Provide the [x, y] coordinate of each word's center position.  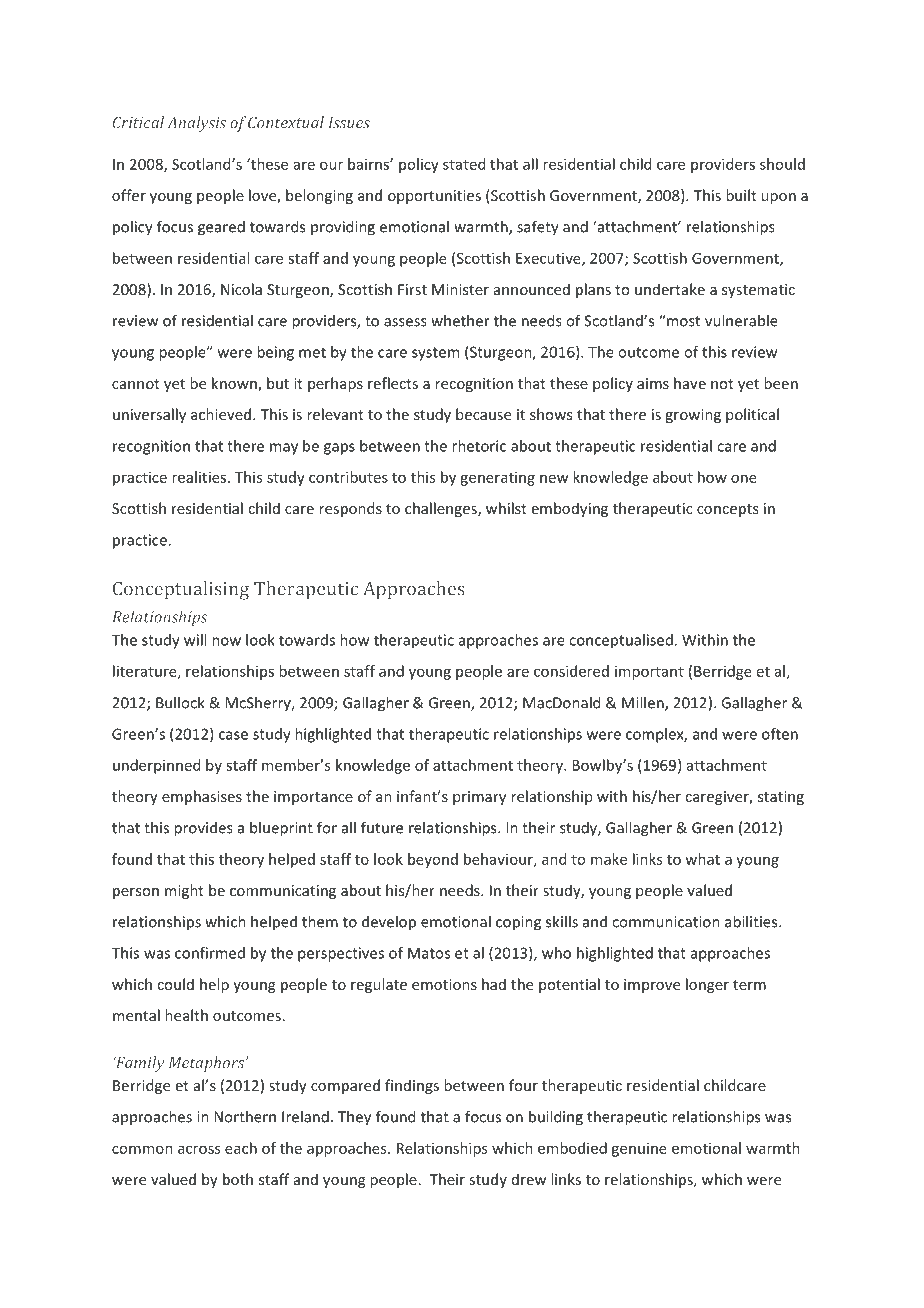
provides [203, 829]
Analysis [196, 124]
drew [529, 1179]
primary [479, 798]
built [741, 195]
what [702, 859]
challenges [442, 509]
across [199, 1149]
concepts [727, 510]
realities [199, 477]
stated [464, 164]
